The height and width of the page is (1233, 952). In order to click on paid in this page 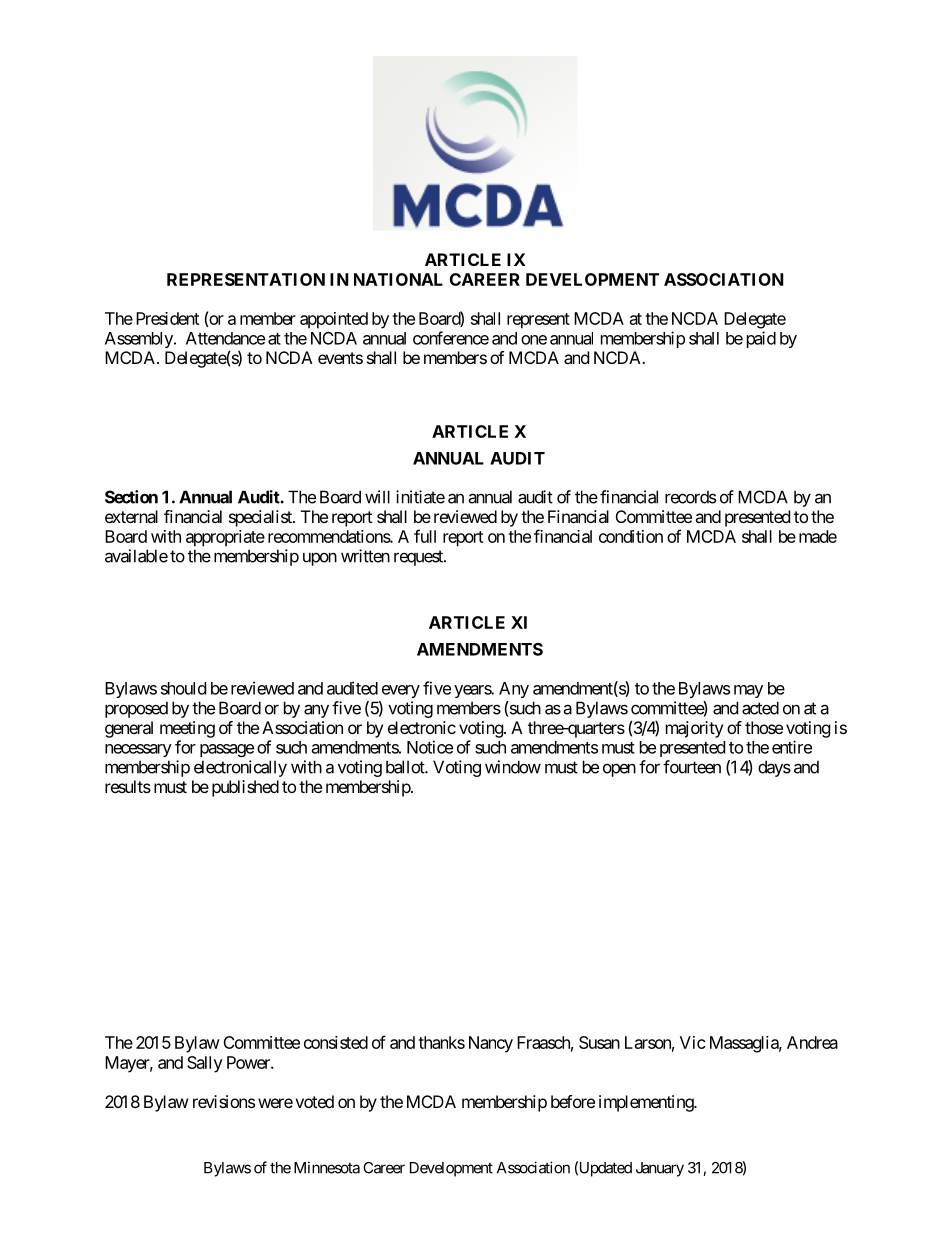, I will do `click(761, 339)`.
